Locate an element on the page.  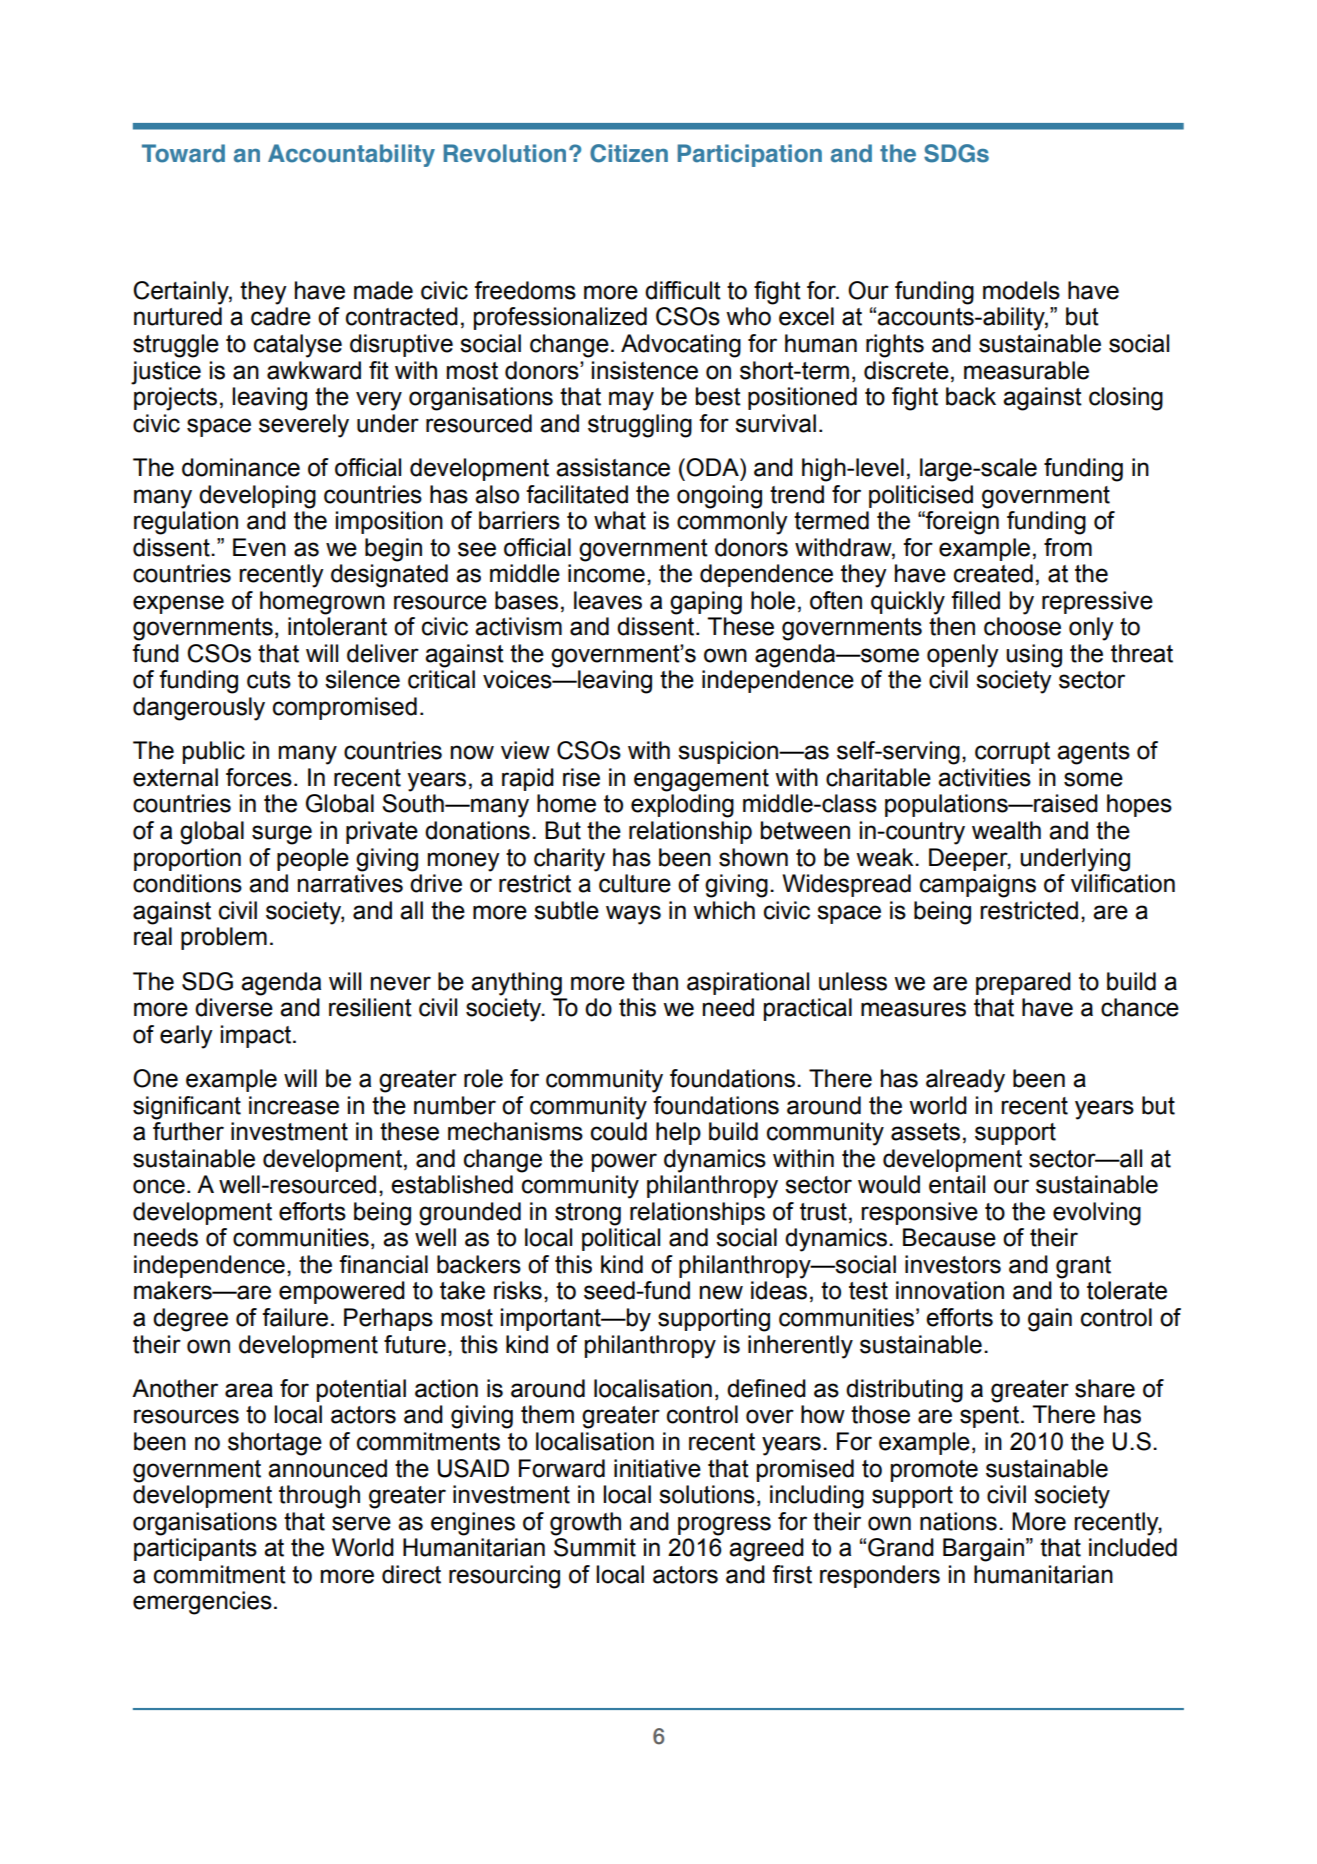
from is located at coordinates (1068, 547).
